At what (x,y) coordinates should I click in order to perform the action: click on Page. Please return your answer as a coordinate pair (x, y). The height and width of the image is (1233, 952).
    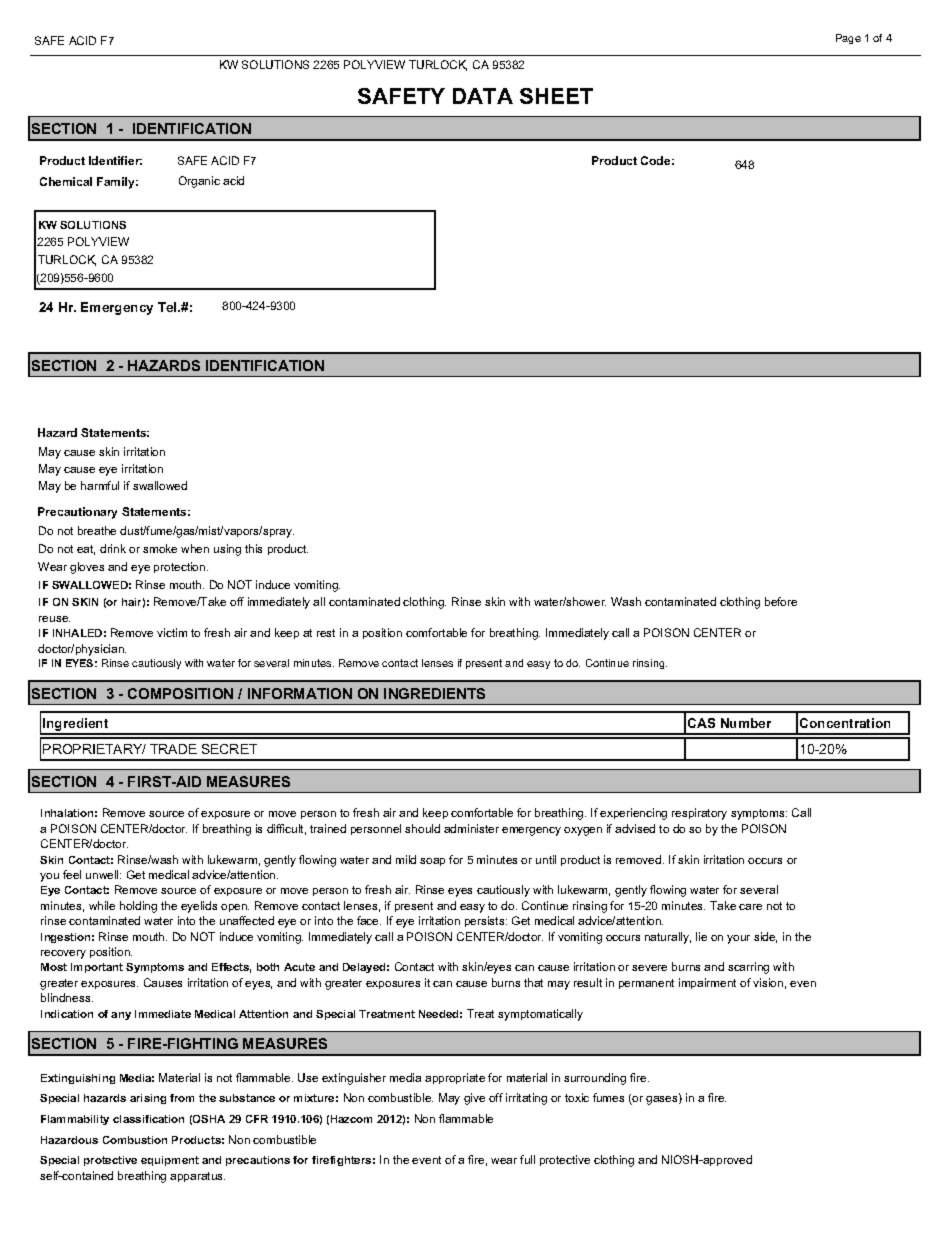
    Looking at the image, I should click on (848, 39).
